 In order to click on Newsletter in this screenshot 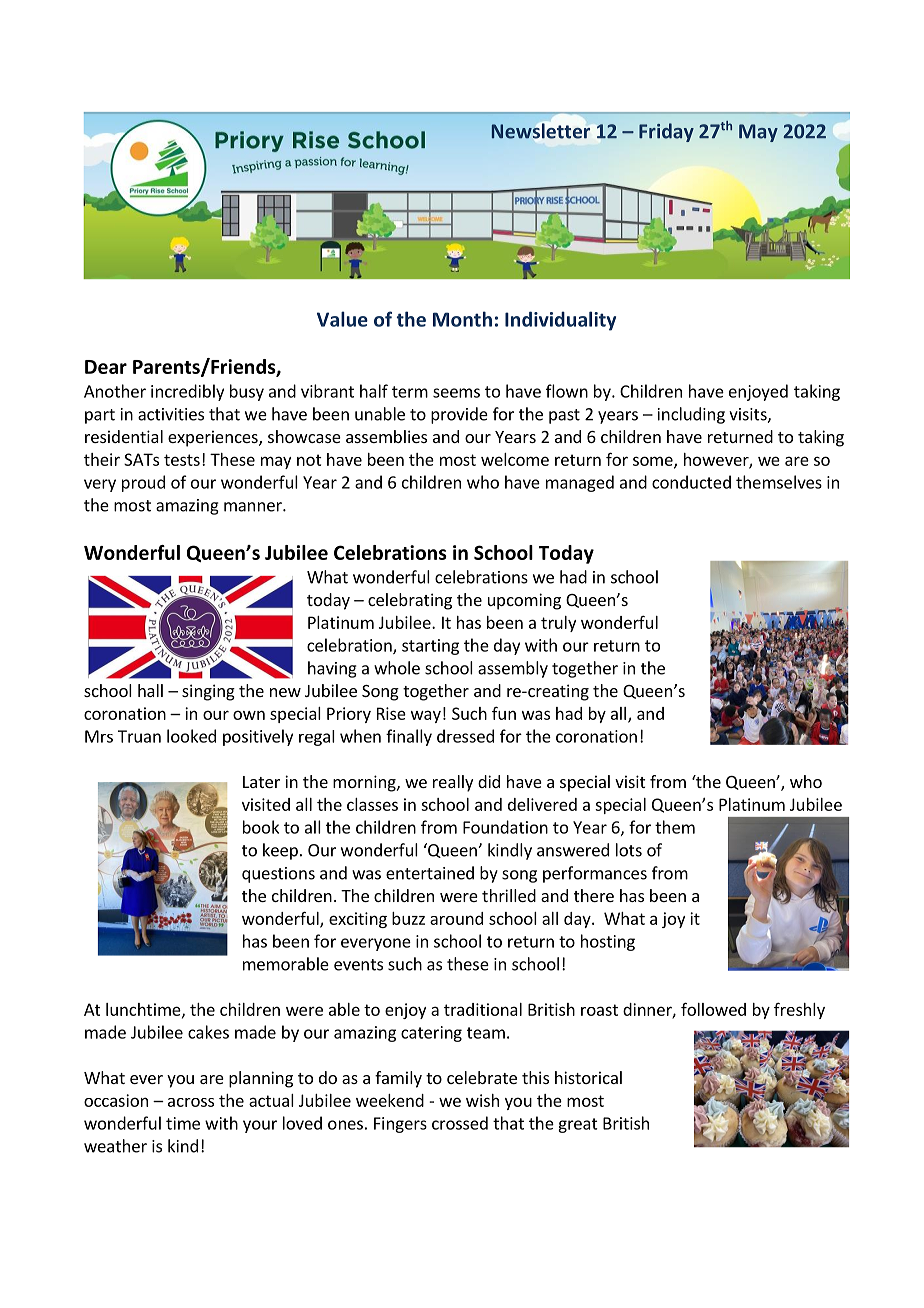, I will do `click(541, 131)`.
